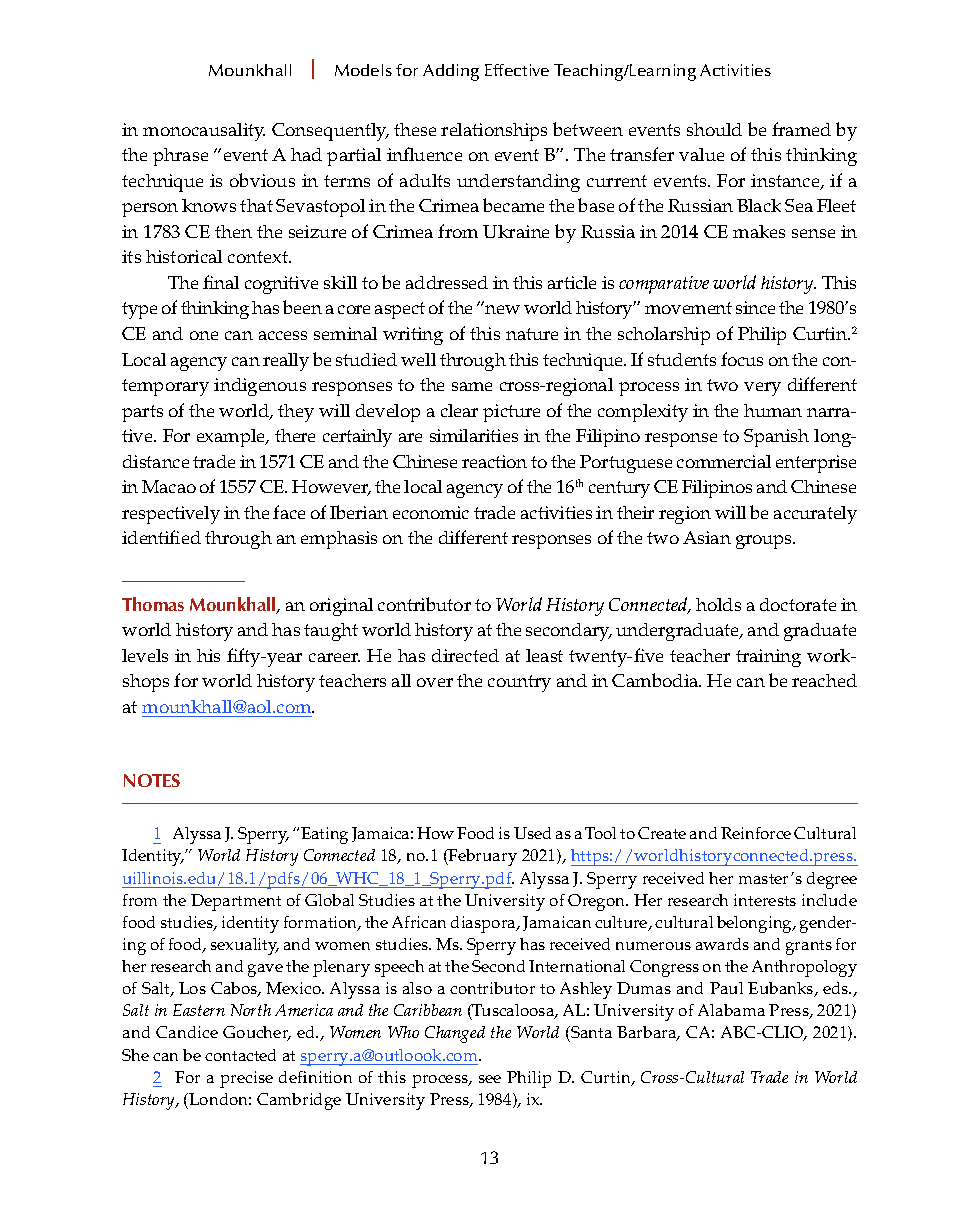  What do you see at coordinates (240, 1055) in the screenshot?
I see `contacted` at bounding box center [240, 1055].
